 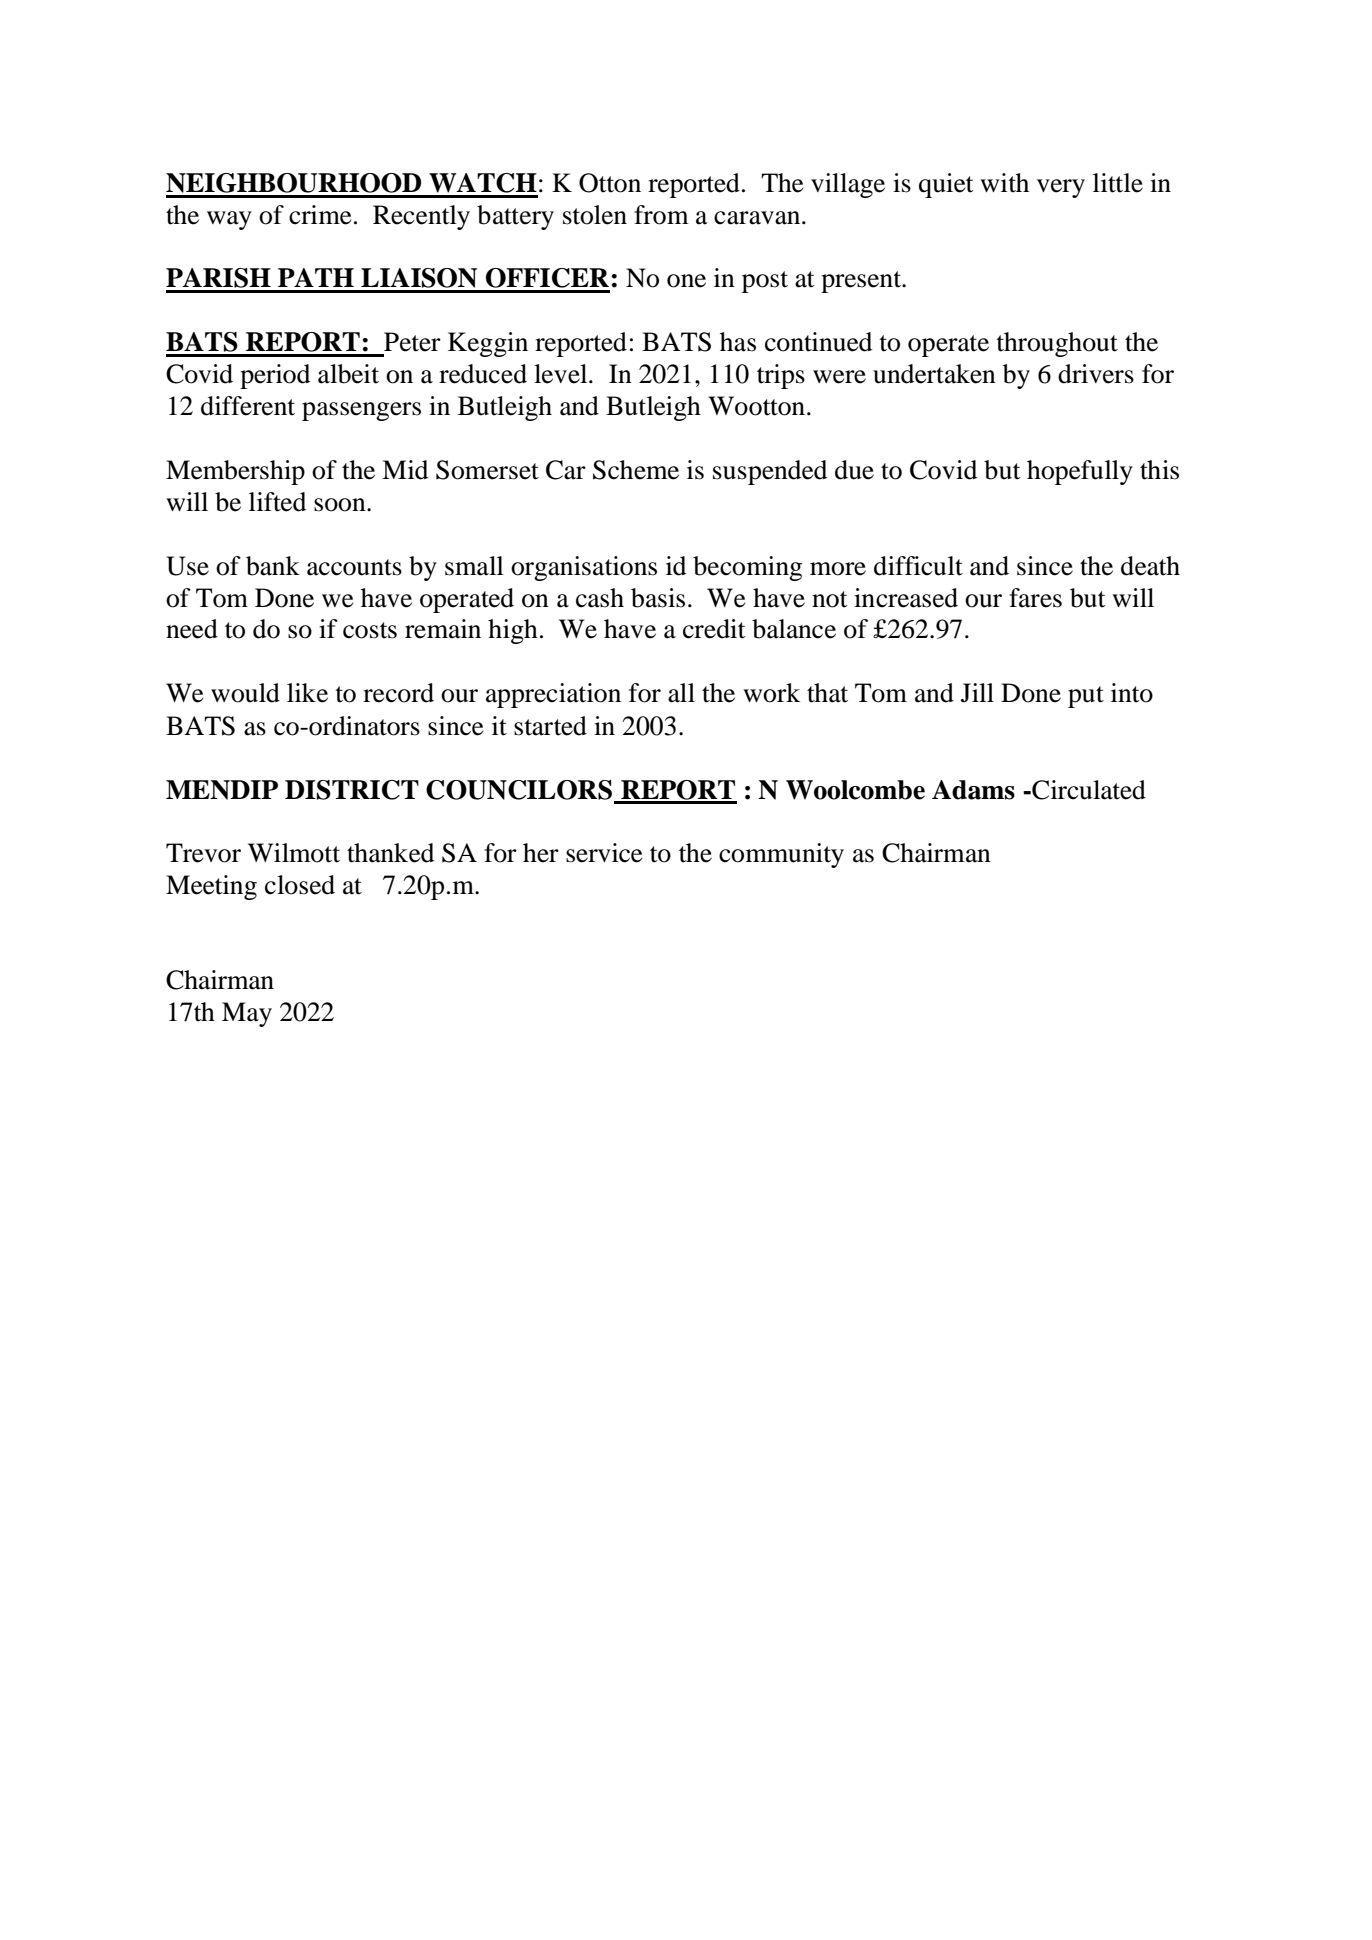 I want to click on crime, so click(x=320, y=215).
